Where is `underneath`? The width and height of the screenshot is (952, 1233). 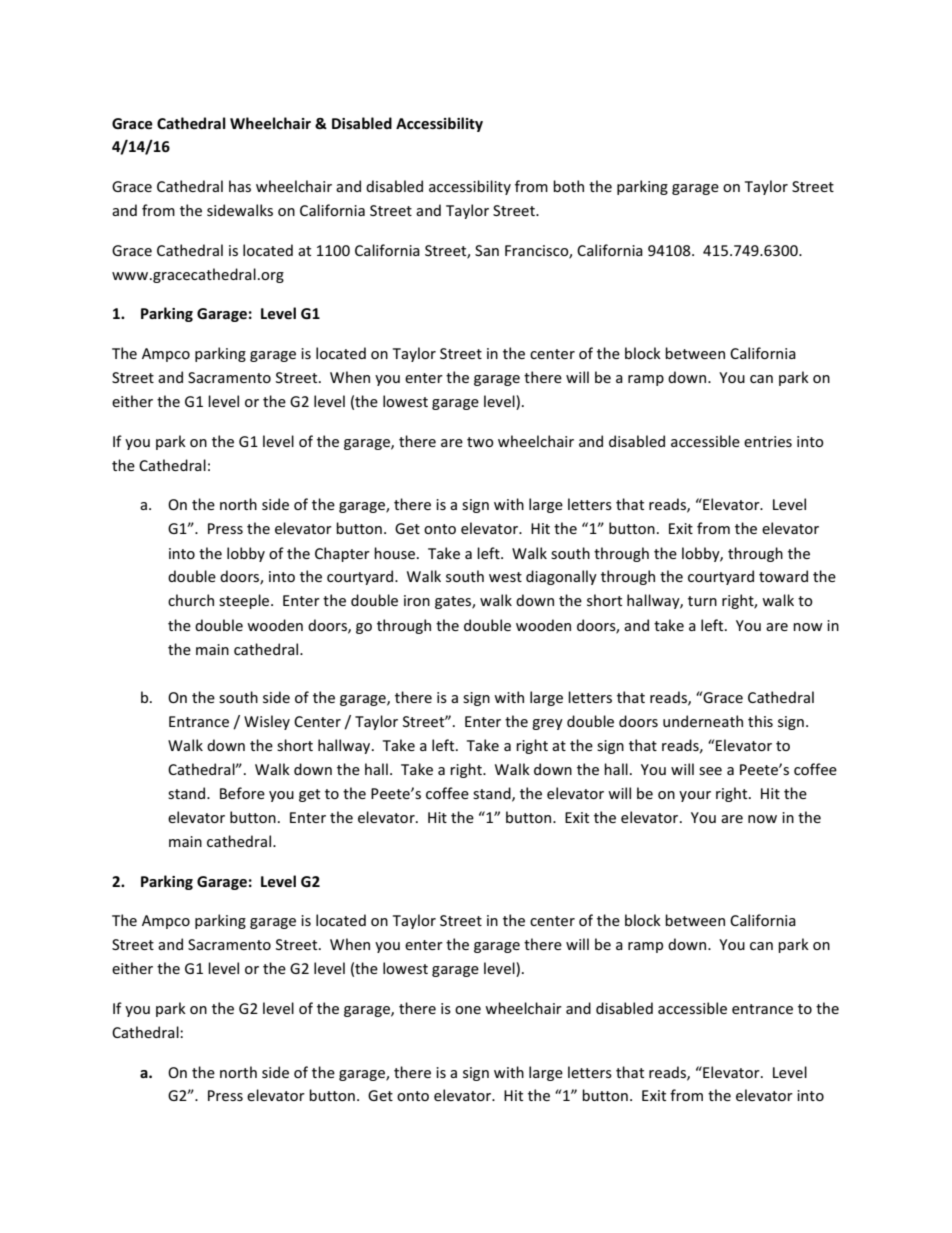
underneath is located at coordinates (703, 721).
